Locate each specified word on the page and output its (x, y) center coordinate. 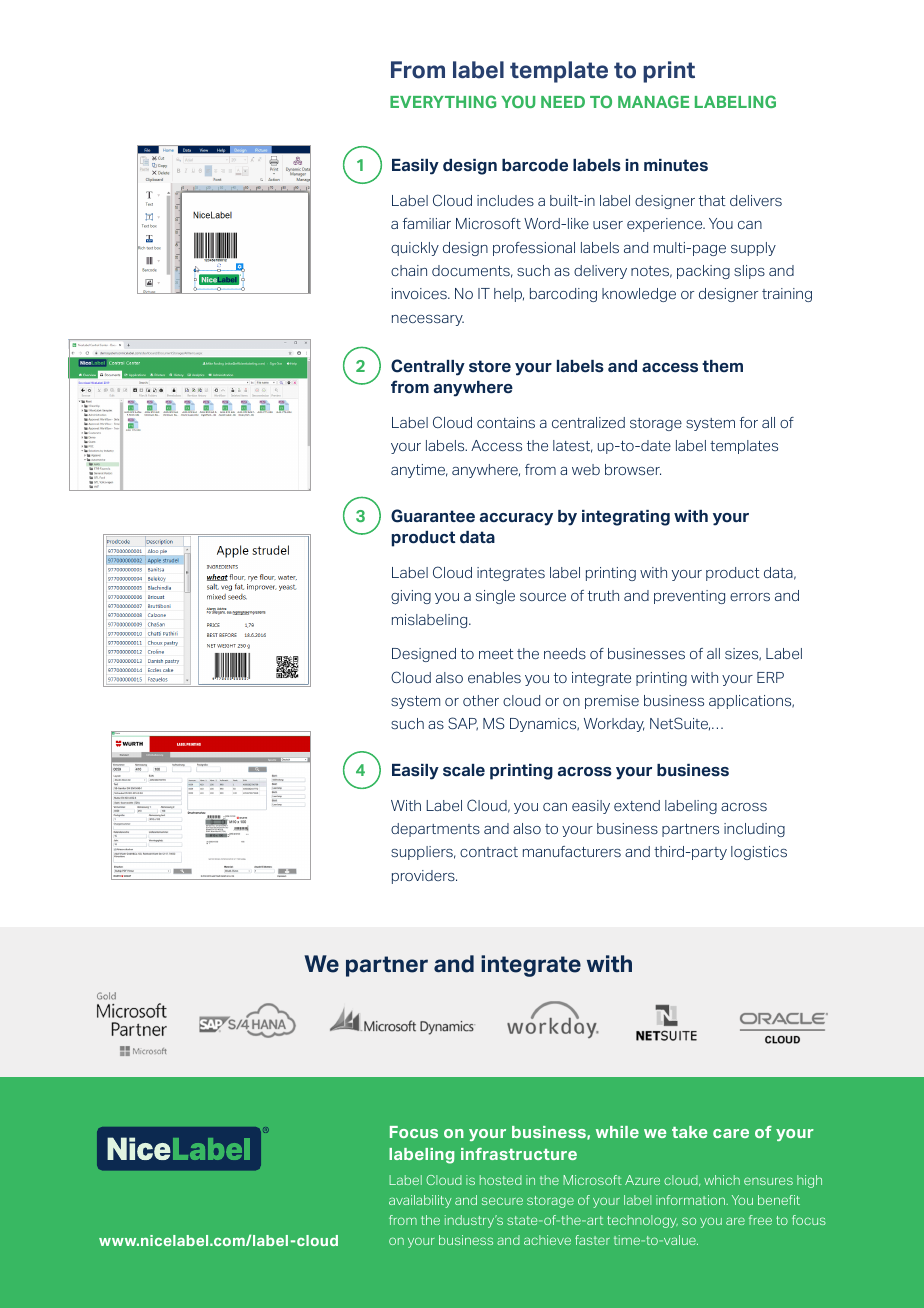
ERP (770, 677)
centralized (588, 422)
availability (420, 1201)
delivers (756, 200)
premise (612, 702)
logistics (759, 853)
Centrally (428, 367)
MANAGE (654, 101)
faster (592, 1240)
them (722, 366)
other (481, 700)
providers (424, 877)
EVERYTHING (443, 101)
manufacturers (572, 851)
